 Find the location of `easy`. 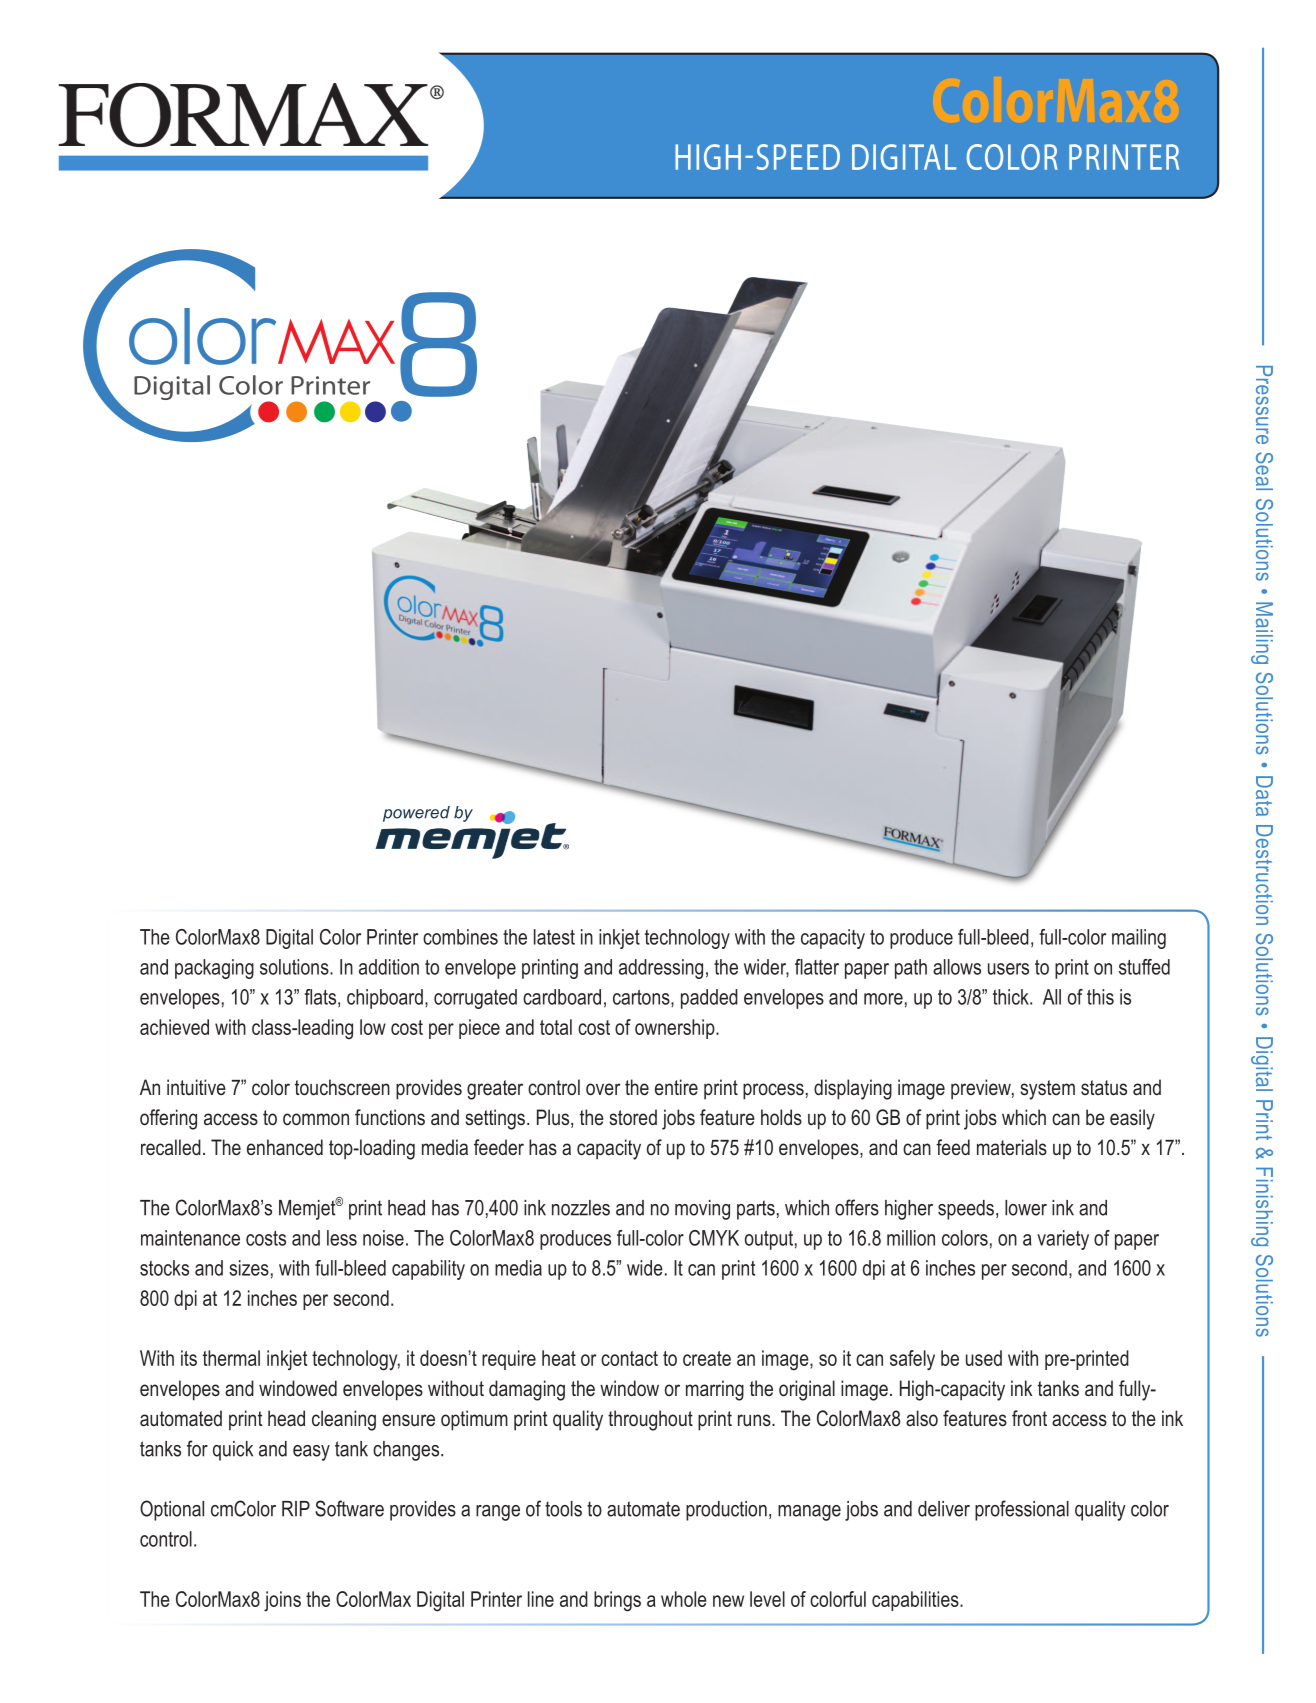

easy is located at coordinates (311, 1453).
